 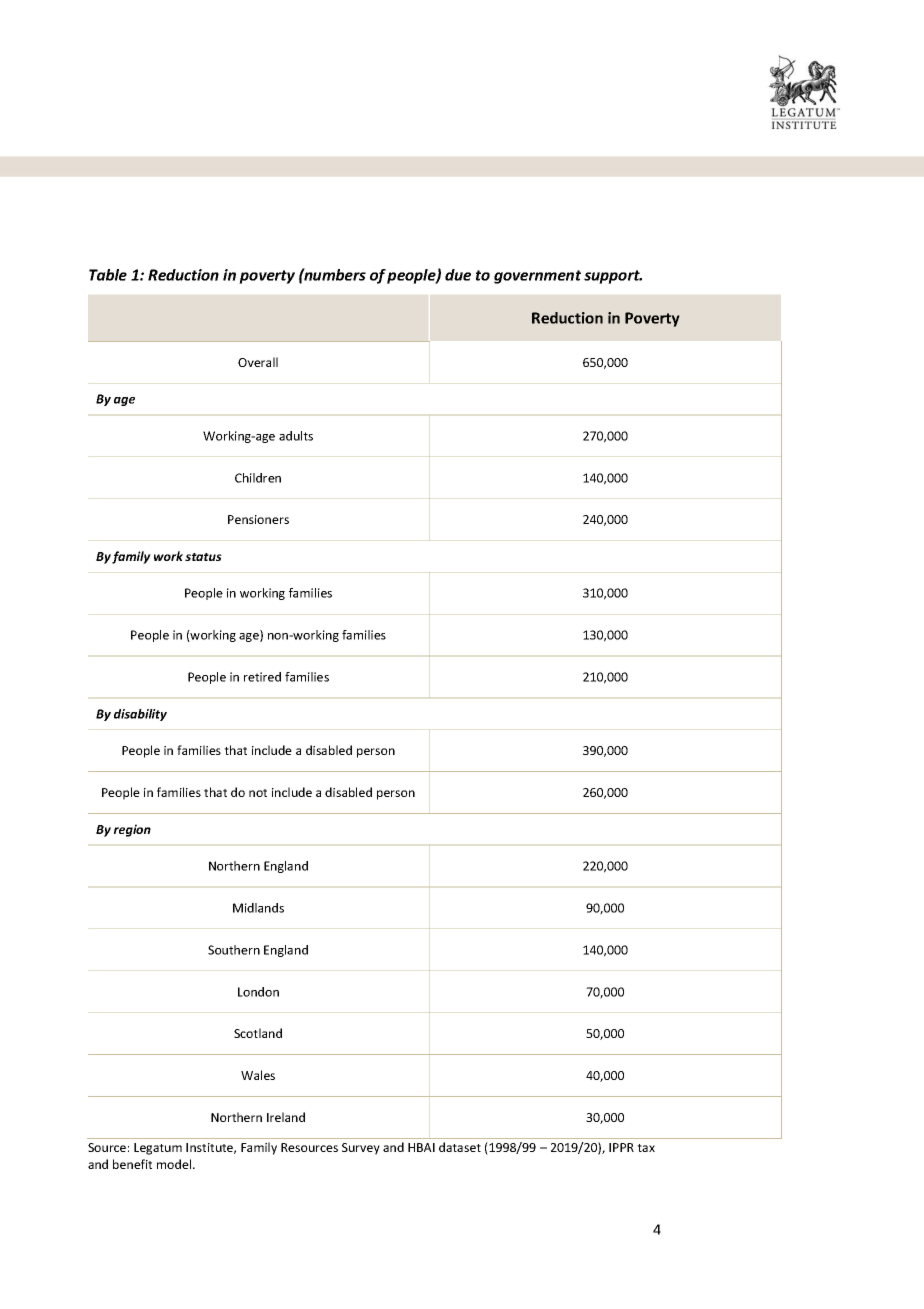 What do you see at coordinates (140, 715) in the screenshot?
I see `disability` at bounding box center [140, 715].
